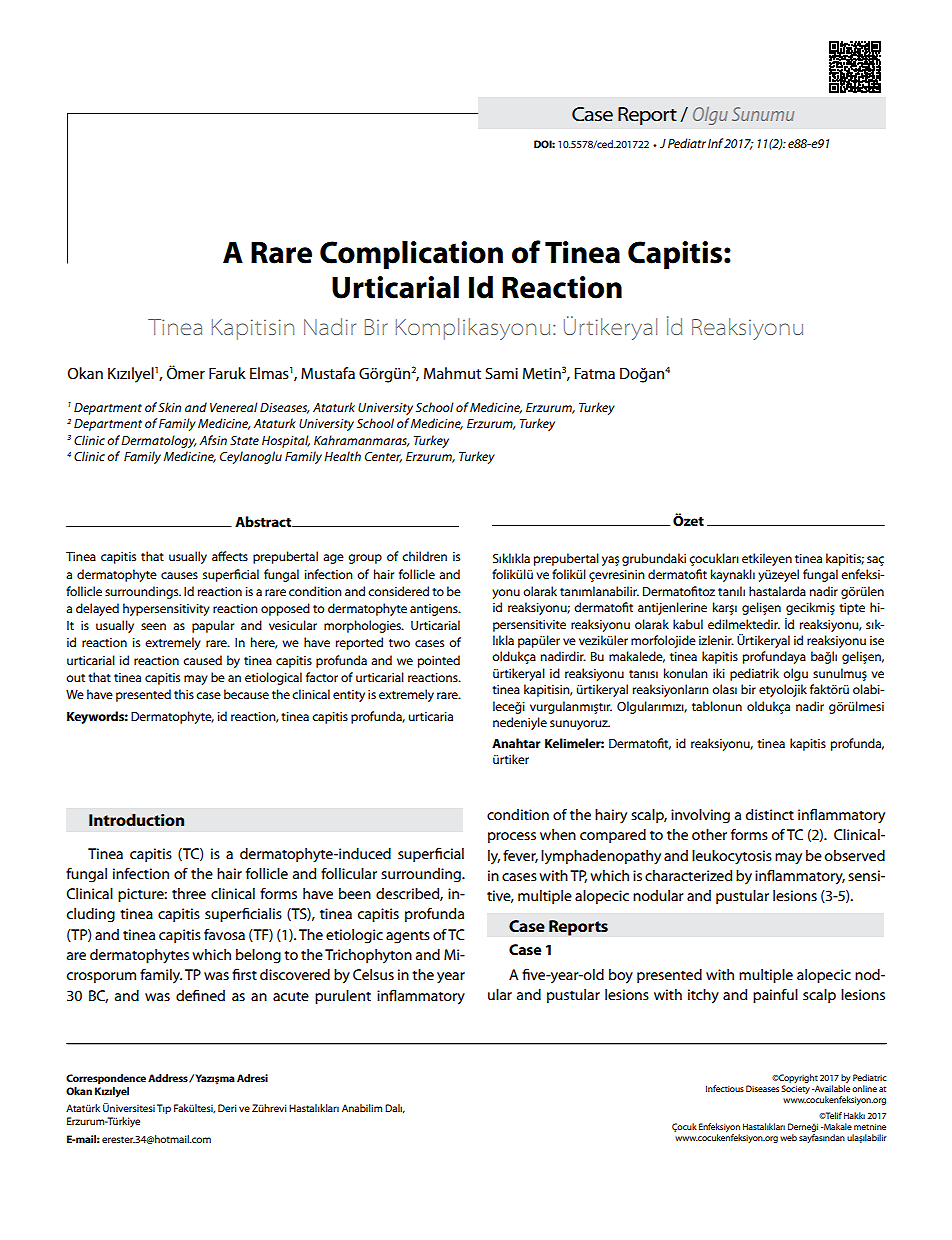 The image size is (952, 1240). What do you see at coordinates (184, 694) in the screenshot?
I see `this` at bounding box center [184, 694].
